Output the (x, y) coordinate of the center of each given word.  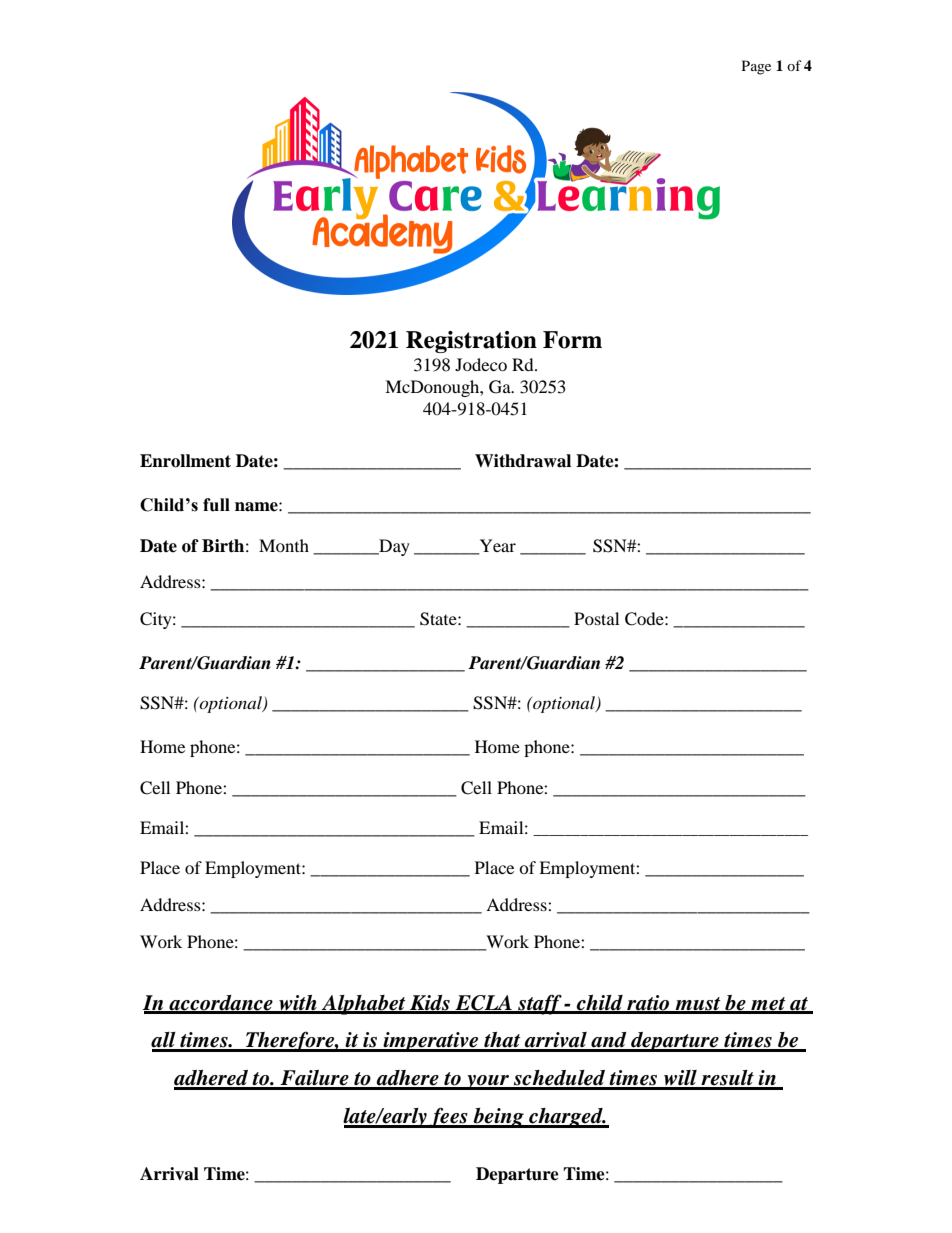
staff (540, 1004)
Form (572, 340)
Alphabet (364, 1005)
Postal (596, 618)
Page (756, 67)
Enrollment (185, 461)
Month (284, 545)
